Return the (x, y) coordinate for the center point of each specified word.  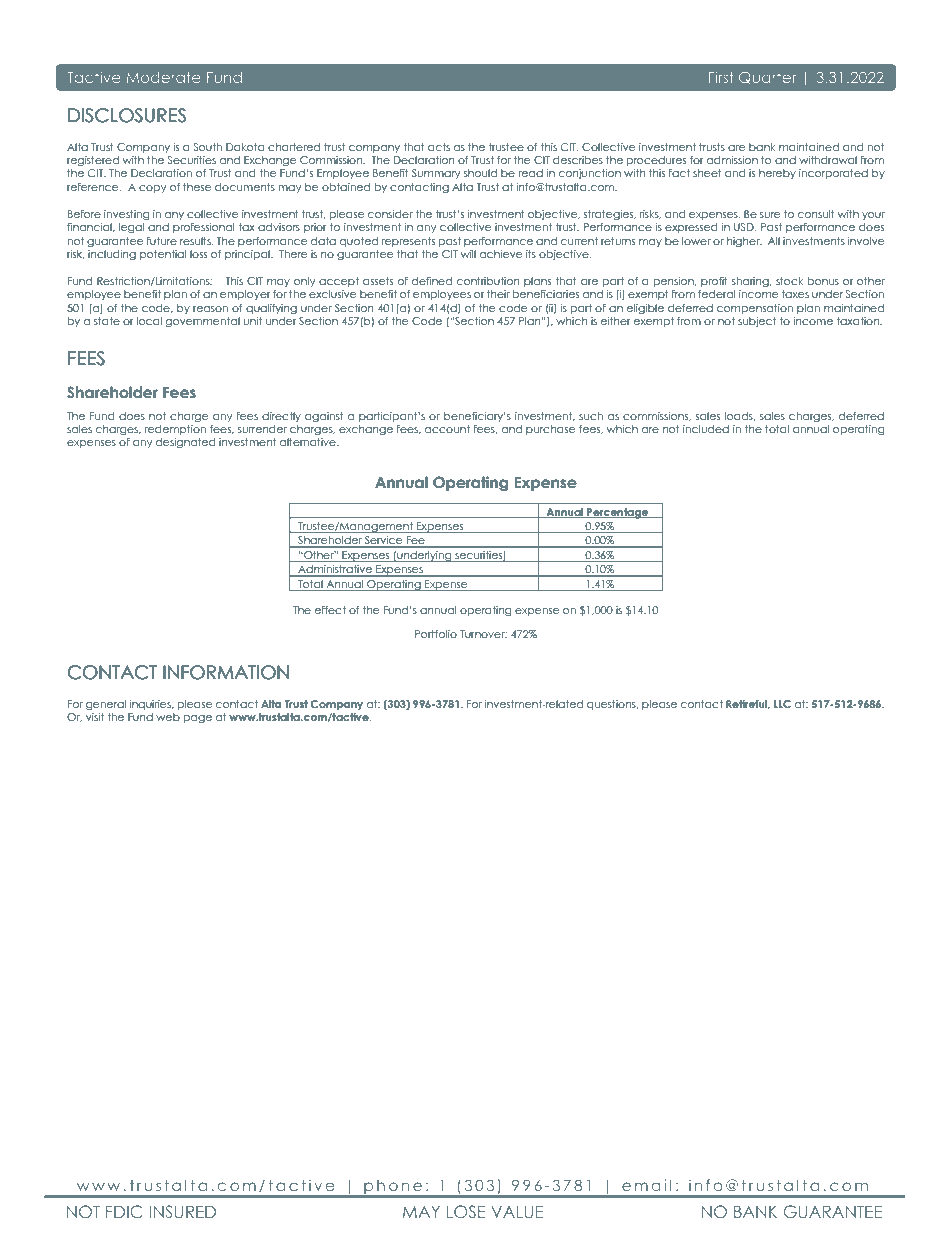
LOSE (466, 1211)
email (647, 1185)
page (197, 719)
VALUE (517, 1211)
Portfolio (436, 634)
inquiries (151, 705)
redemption (175, 430)
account (447, 429)
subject (757, 322)
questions (612, 705)
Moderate (163, 77)
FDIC (124, 1211)
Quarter (768, 77)
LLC (782, 704)
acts (439, 147)
